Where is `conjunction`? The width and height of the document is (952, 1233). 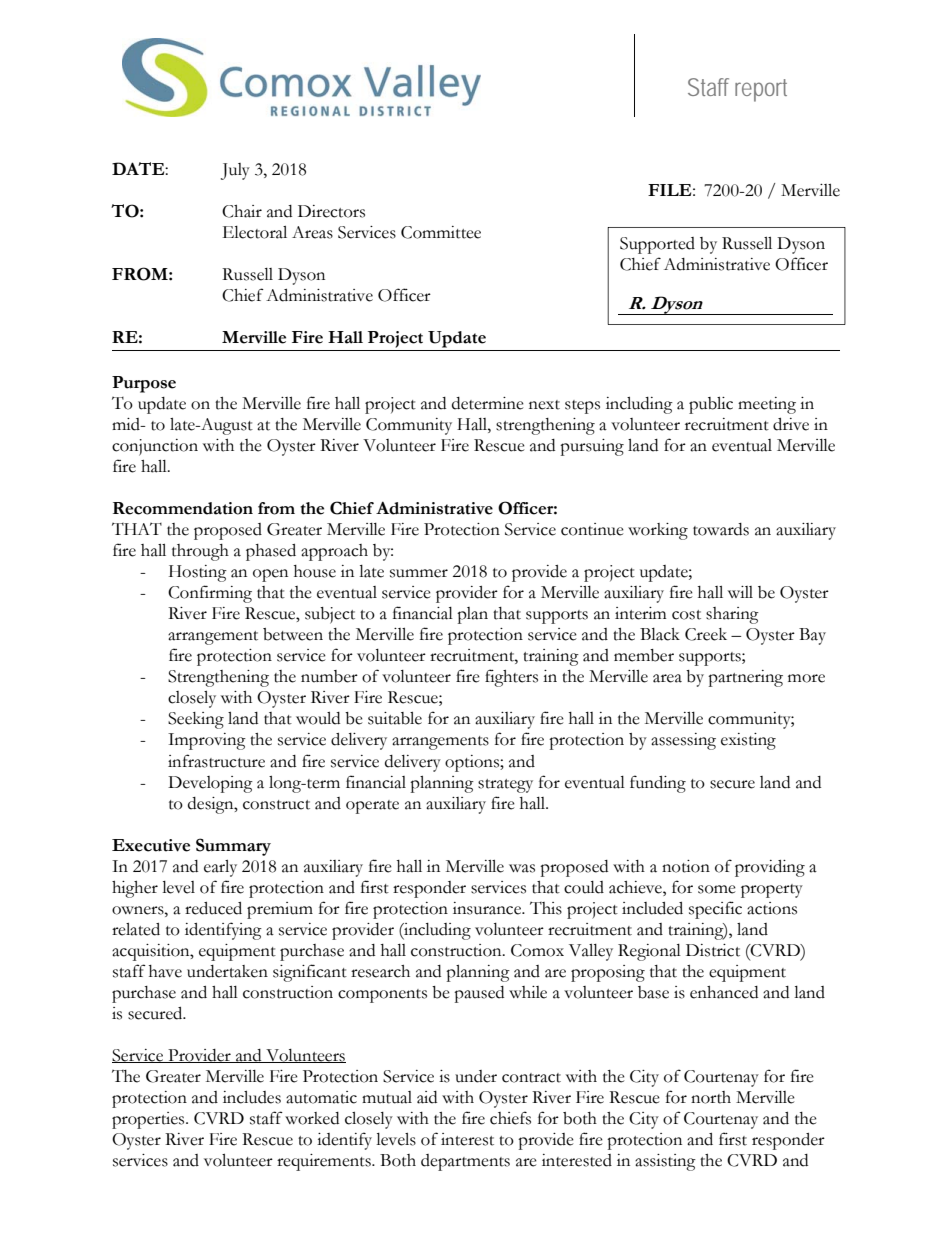
conjunction is located at coordinates (155, 447).
